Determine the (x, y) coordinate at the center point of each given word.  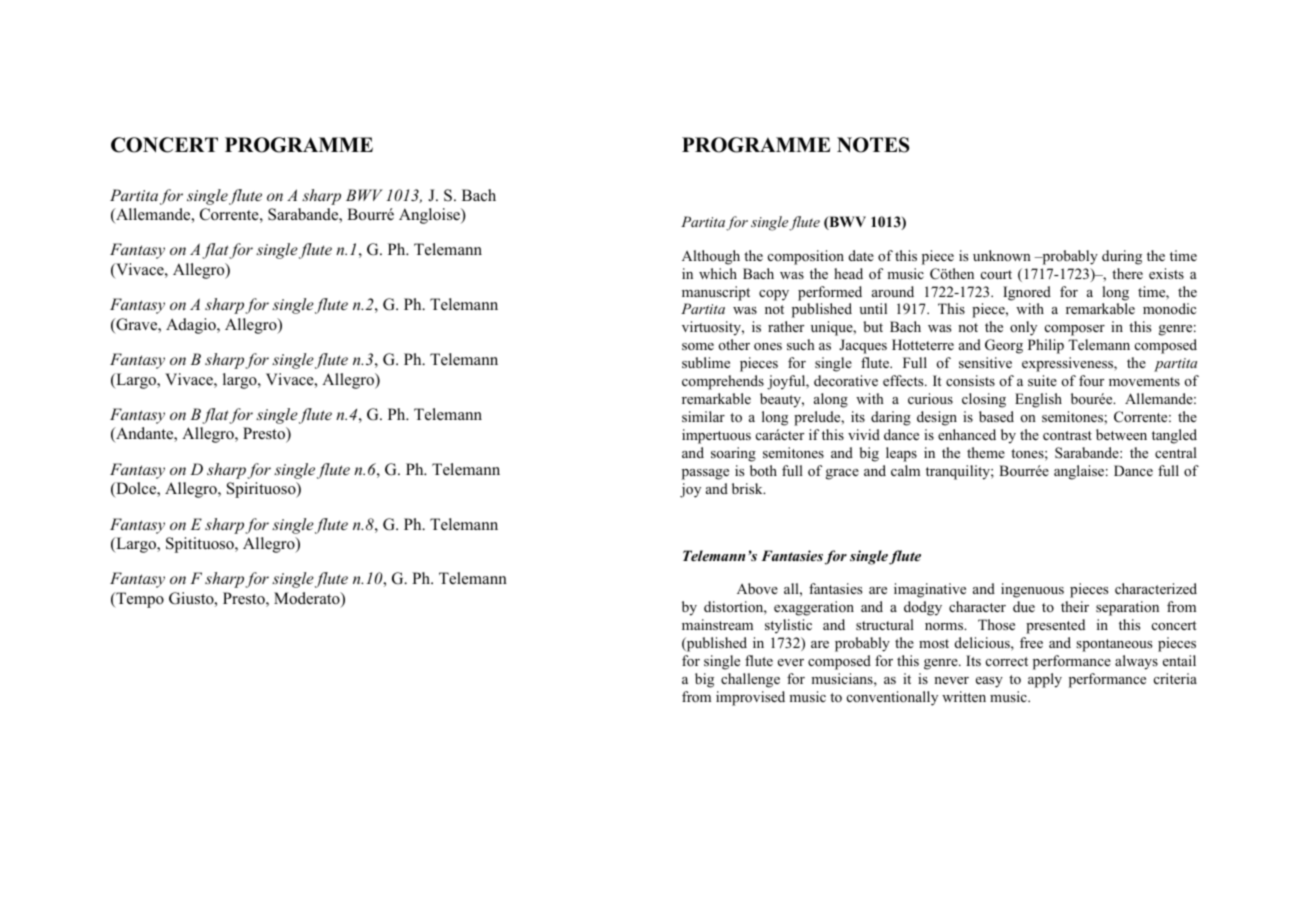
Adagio (192, 326)
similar (703, 416)
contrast (1067, 435)
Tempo (139, 600)
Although (711, 257)
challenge (750, 680)
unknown (1002, 255)
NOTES (873, 145)
